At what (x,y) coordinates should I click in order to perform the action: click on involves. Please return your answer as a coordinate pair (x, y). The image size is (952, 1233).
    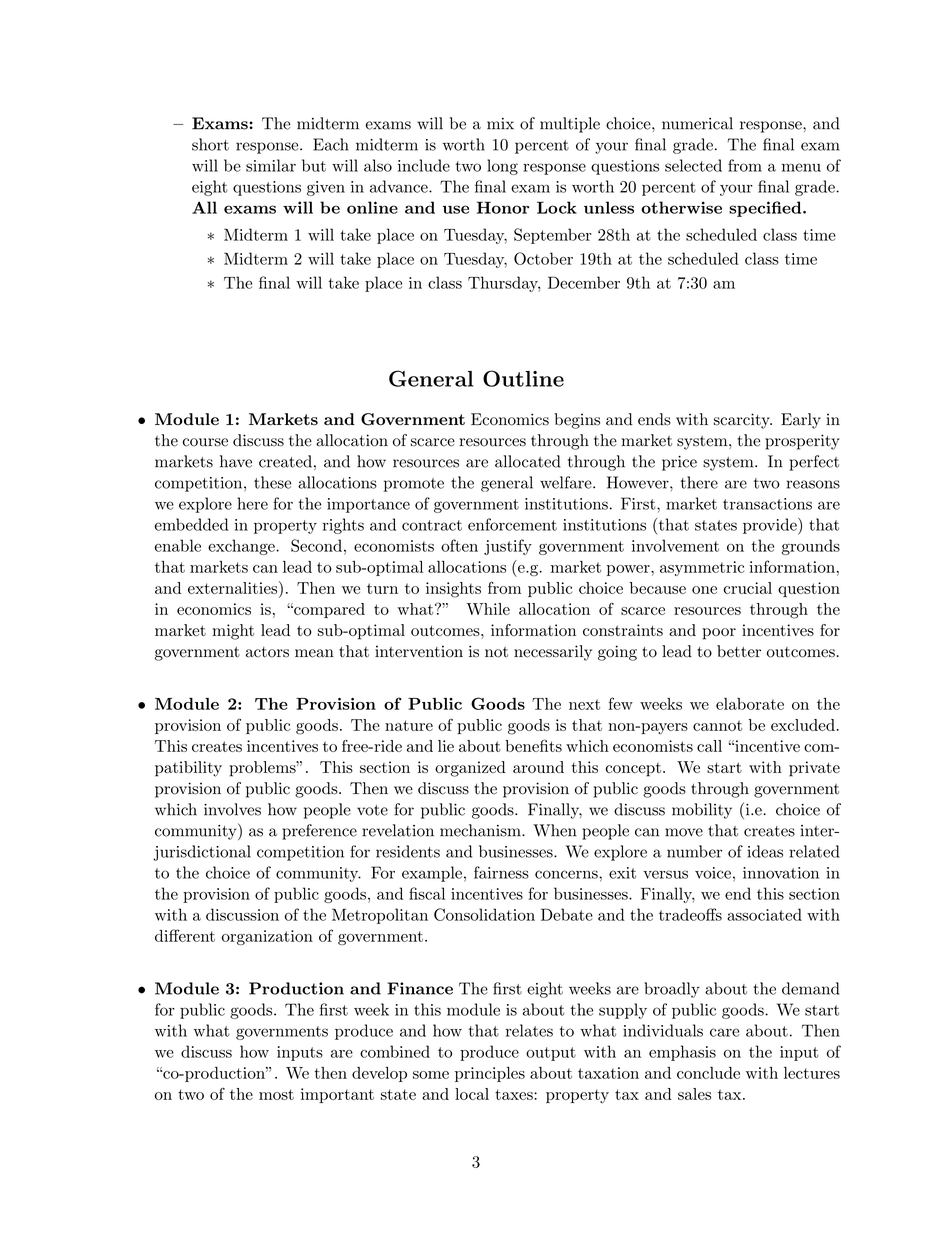
    Looking at the image, I should click on (232, 809).
